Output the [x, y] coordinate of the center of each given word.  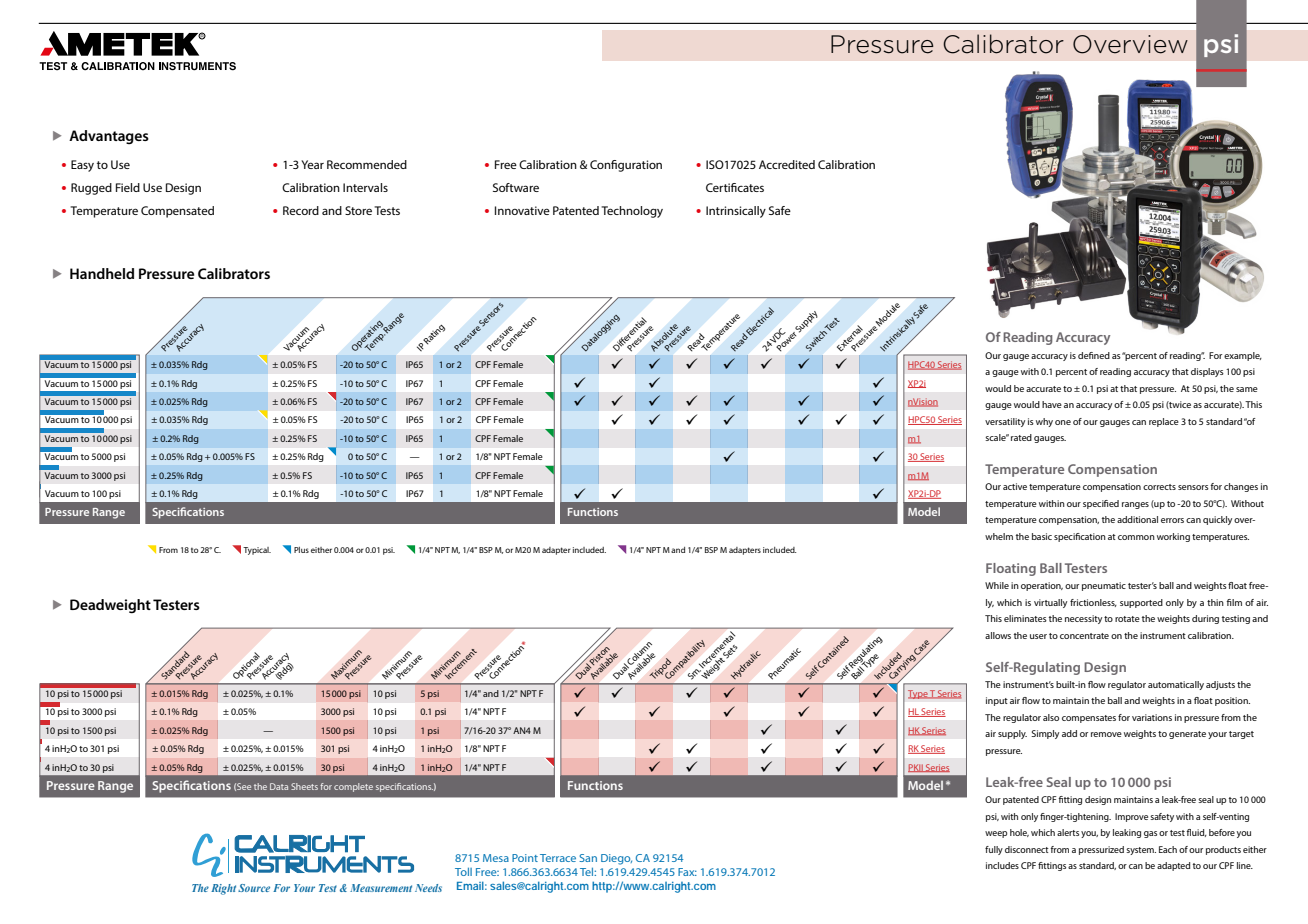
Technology [632, 212]
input [997, 701]
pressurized [1101, 850]
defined [1094, 355]
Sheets [304, 786]
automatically [1176, 685]
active [1015, 486]
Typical [257, 551]
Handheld [102, 273]
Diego [616, 859]
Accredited [787, 164]
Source [254, 888]
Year [312, 164]
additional [1137, 519]
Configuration [626, 166]
